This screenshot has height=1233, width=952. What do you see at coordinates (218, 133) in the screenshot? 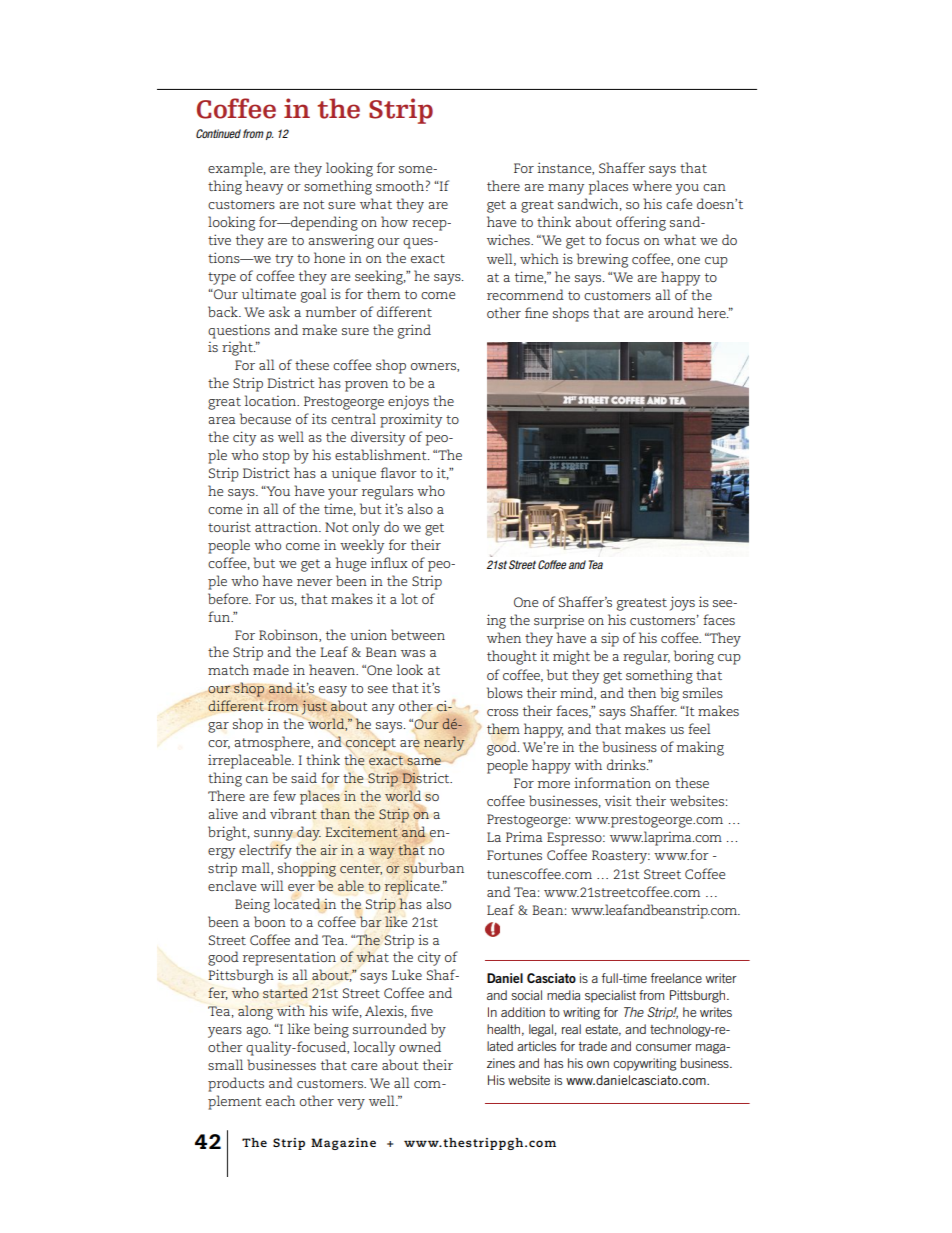
I see `Continued` at bounding box center [218, 133].
